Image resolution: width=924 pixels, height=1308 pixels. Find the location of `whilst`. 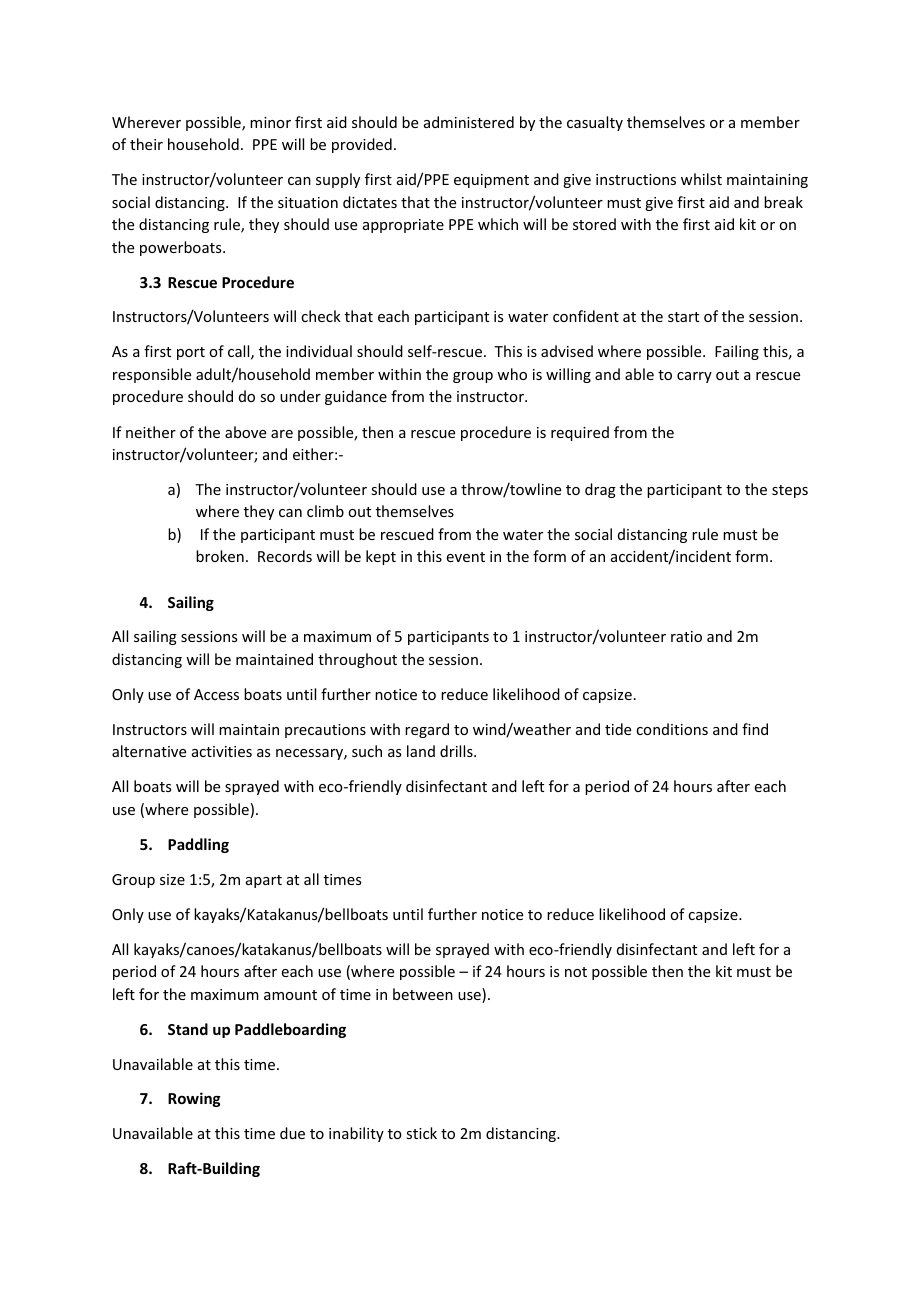

whilst is located at coordinates (701, 179).
